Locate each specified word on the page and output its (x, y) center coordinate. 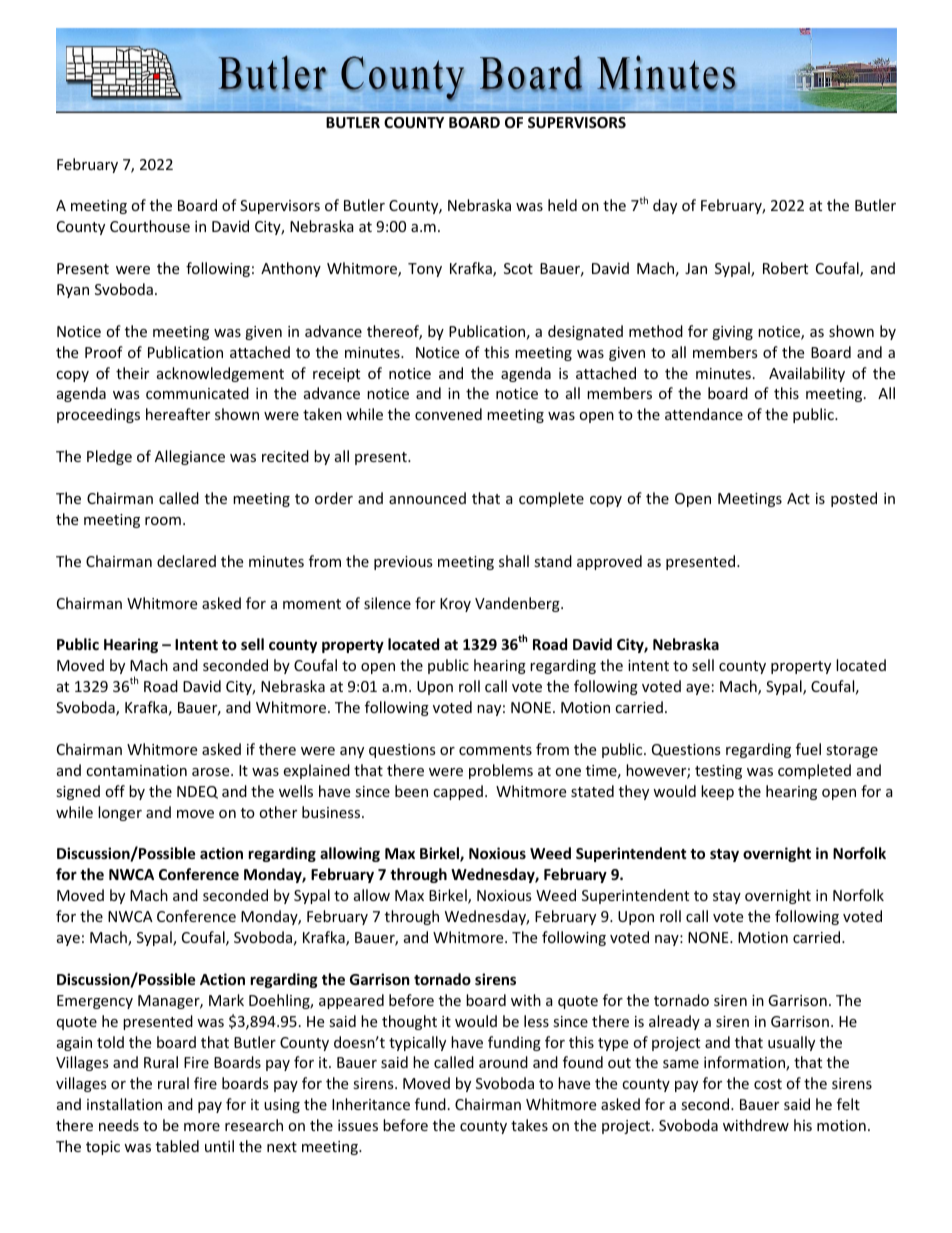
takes (529, 1125)
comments (495, 750)
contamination (136, 770)
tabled (177, 1146)
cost (768, 1084)
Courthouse (150, 226)
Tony (425, 270)
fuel (808, 749)
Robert (785, 268)
